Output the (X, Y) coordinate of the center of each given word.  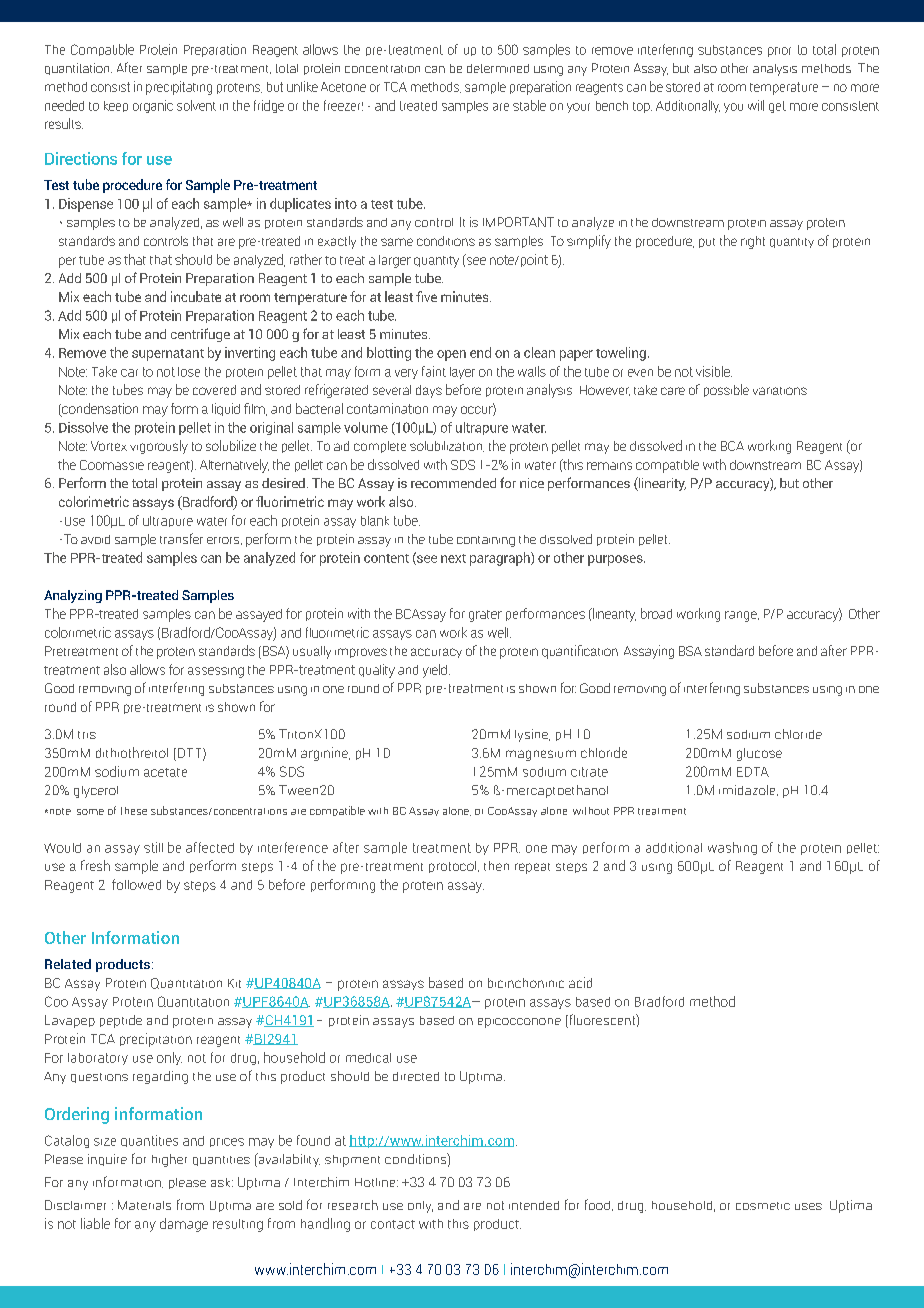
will (756, 105)
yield (435, 671)
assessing (216, 672)
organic (153, 106)
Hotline (376, 1182)
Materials (144, 1205)
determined (498, 68)
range (742, 616)
